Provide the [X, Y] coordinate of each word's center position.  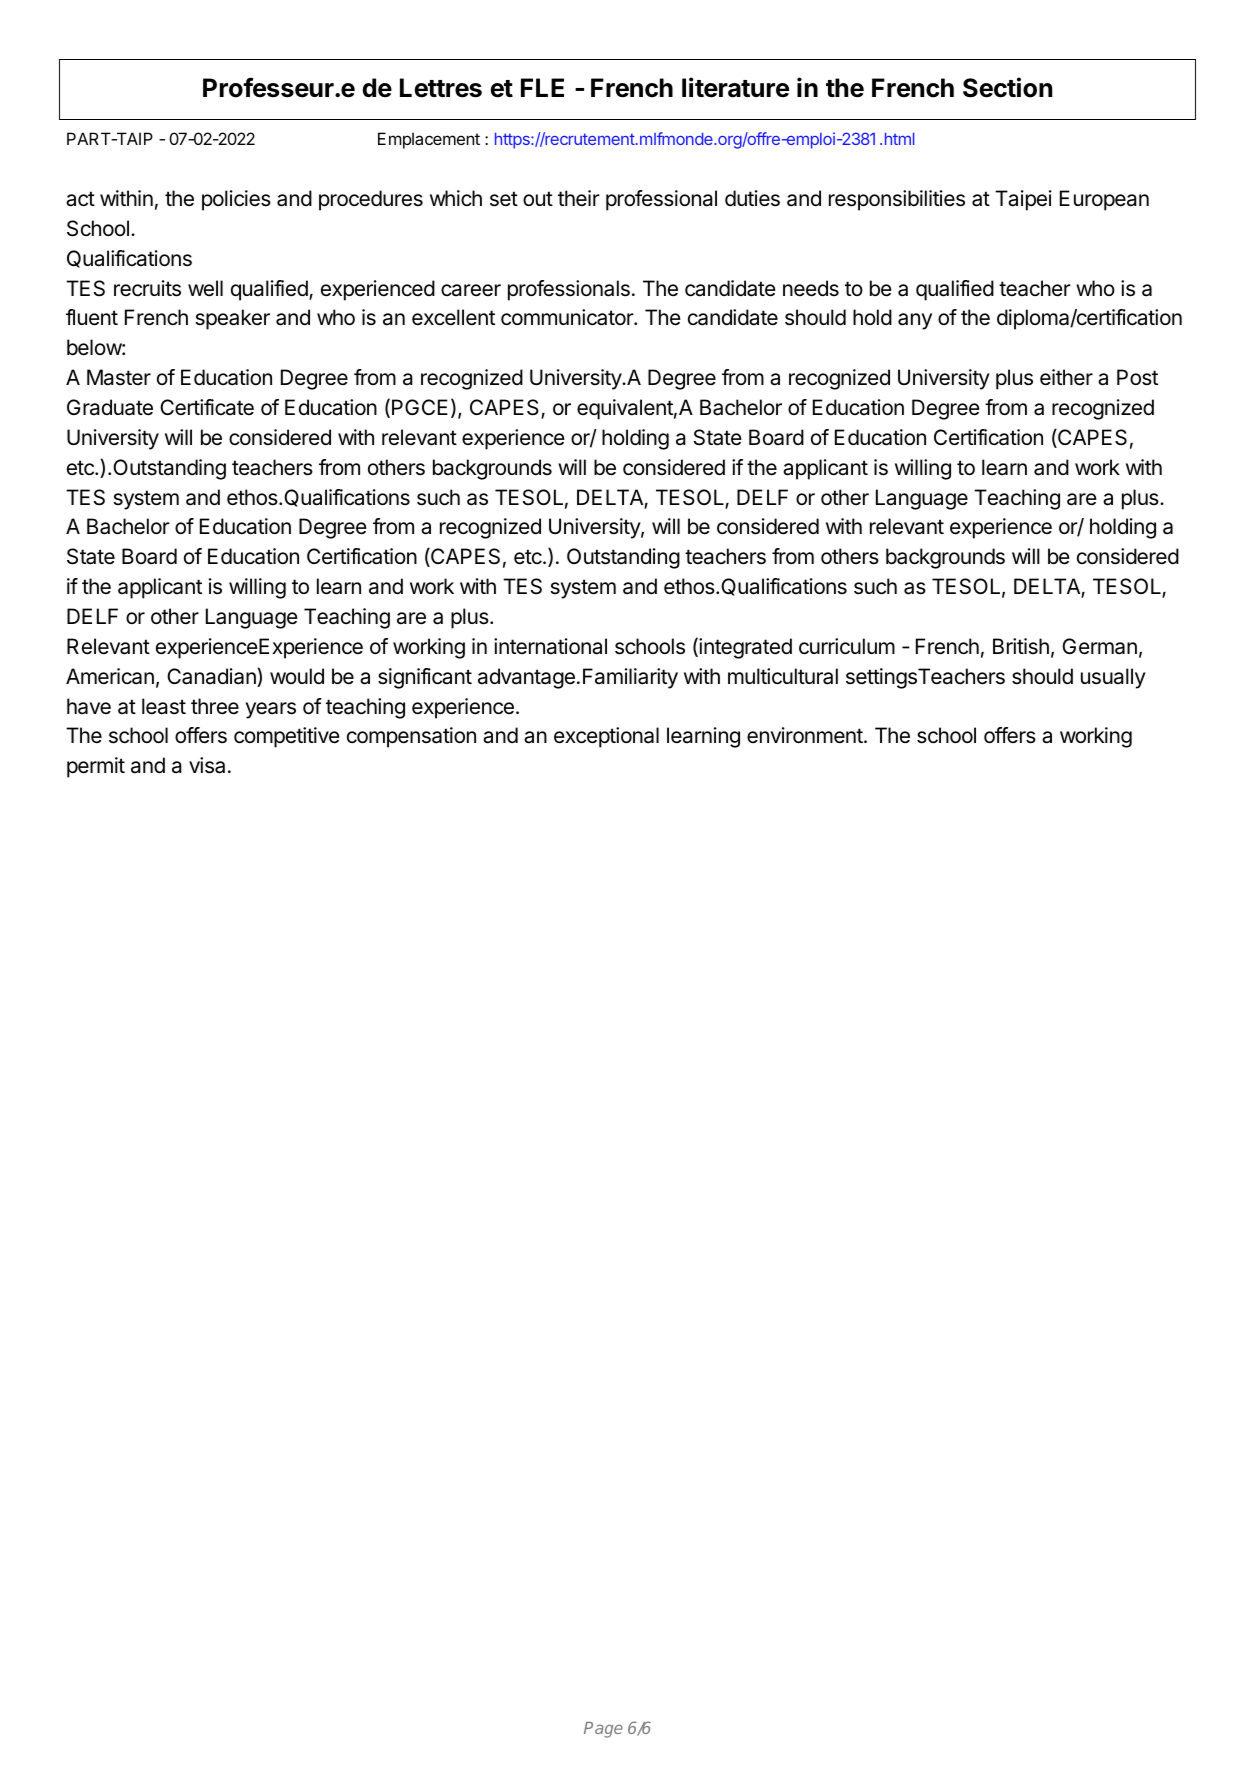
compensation [411, 737]
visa [207, 765]
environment [806, 735]
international [550, 646]
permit [96, 767]
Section [1007, 87]
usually [1113, 678]
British [1021, 646]
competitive [287, 737]
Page [603, 1730]
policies [236, 200]
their [579, 198]
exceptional [606, 737]
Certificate [207, 407]
